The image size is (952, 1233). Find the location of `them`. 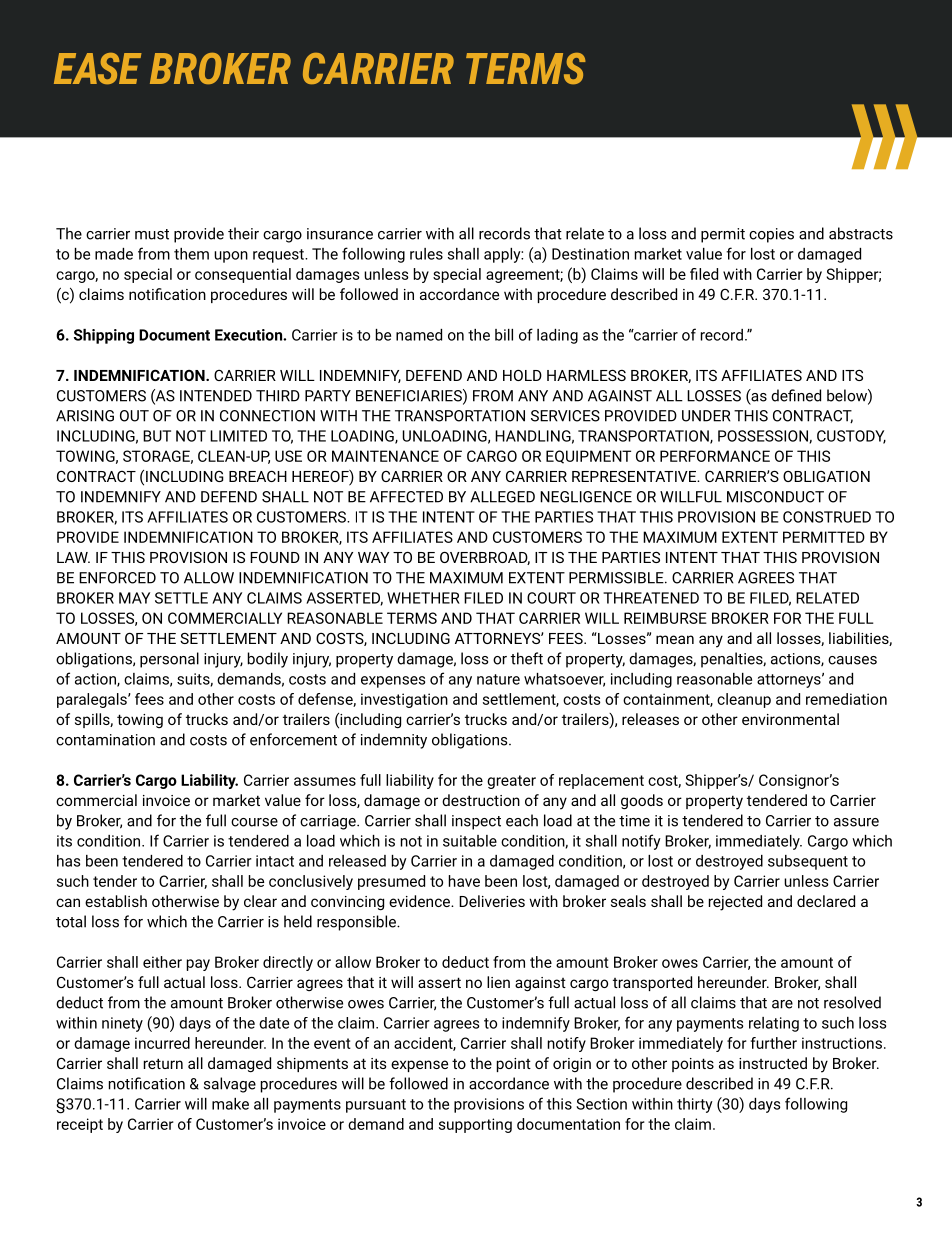

them is located at coordinates (191, 254).
